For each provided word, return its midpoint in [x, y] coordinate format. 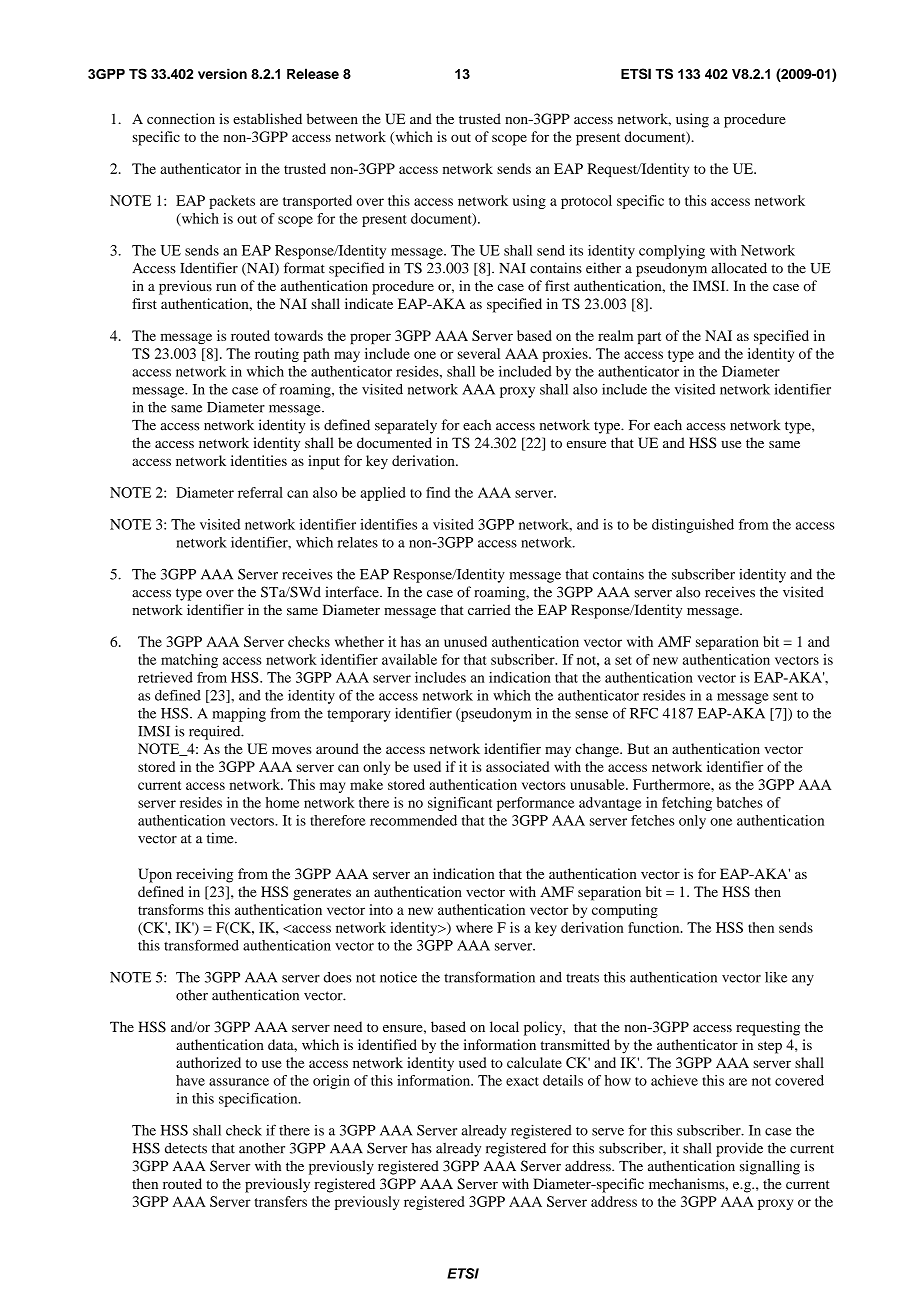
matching [189, 661]
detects [186, 1148]
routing [277, 355]
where [474, 927]
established [267, 118]
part [649, 338]
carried [489, 609]
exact [522, 1081]
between [332, 118]
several [479, 353]
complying [672, 252]
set [623, 660]
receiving [204, 875]
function [655, 927]
